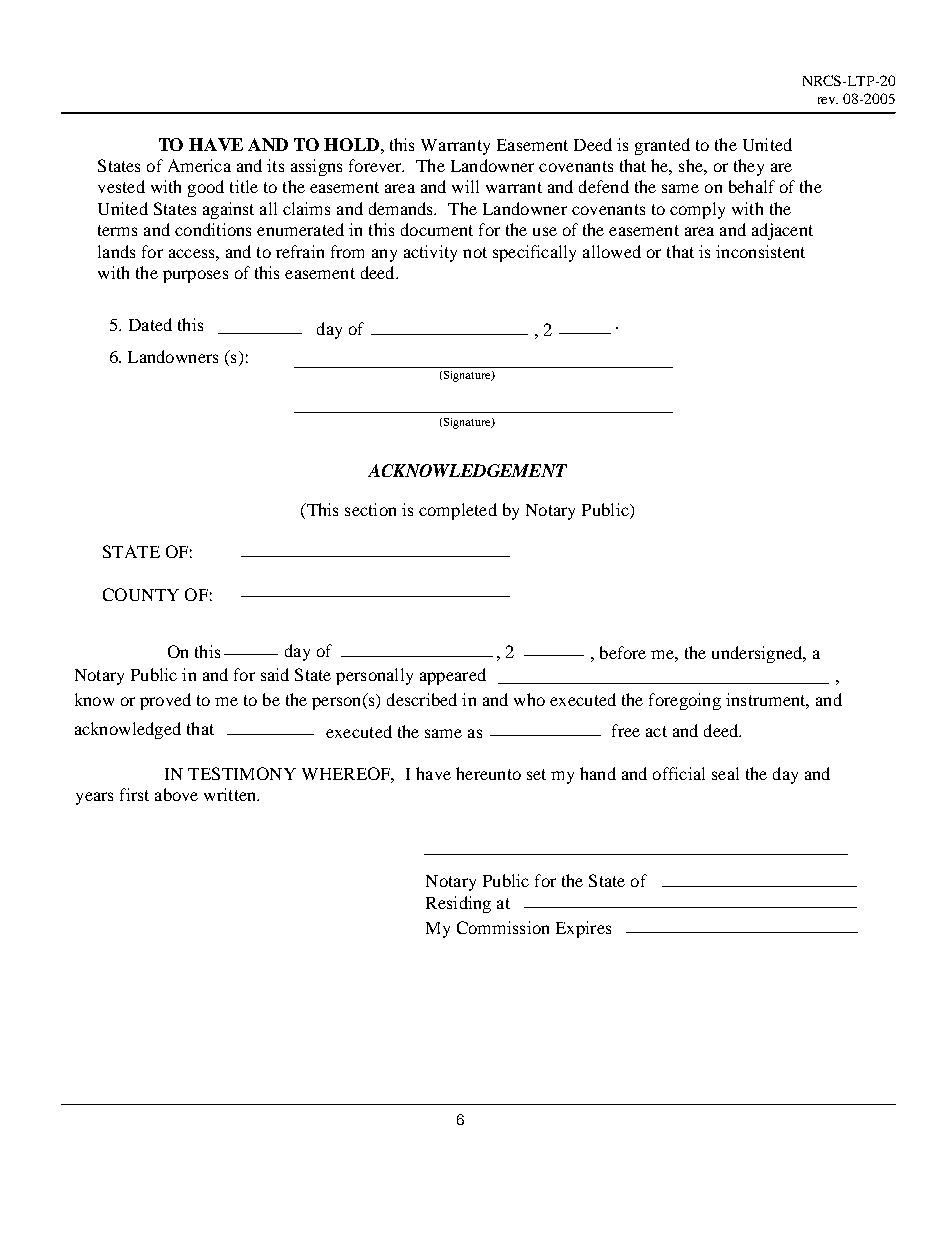 The height and width of the document is (1233, 952). I want to click on activity, so click(430, 253).
